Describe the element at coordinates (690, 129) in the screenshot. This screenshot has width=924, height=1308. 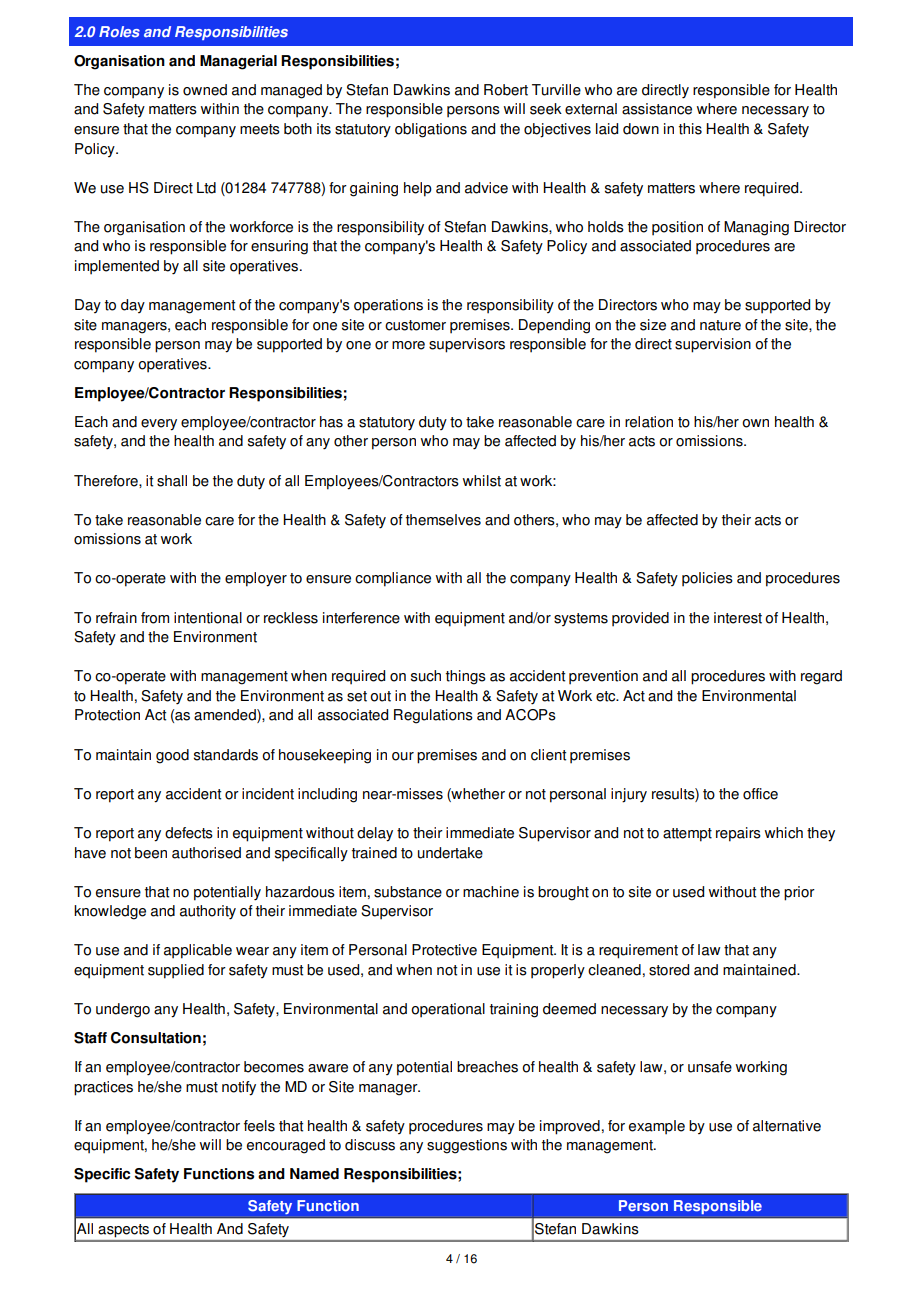
I see `this` at that location.
